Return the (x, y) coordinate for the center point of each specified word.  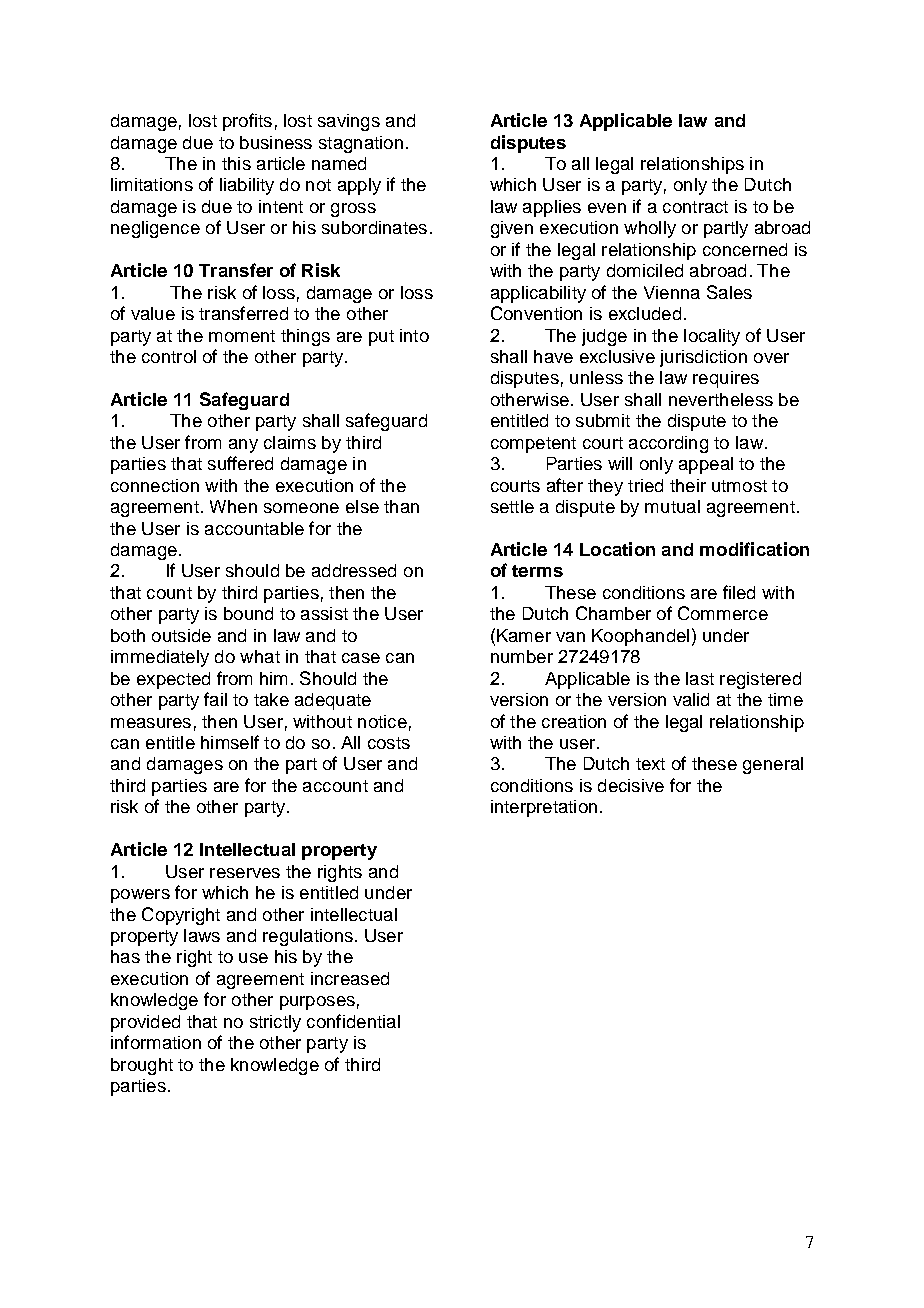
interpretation (544, 808)
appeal (706, 465)
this (236, 163)
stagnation (361, 144)
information (156, 1042)
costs (389, 743)
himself (230, 742)
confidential (353, 1021)
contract (695, 207)
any (243, 446)
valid (691, 699)
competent (533, 445)
